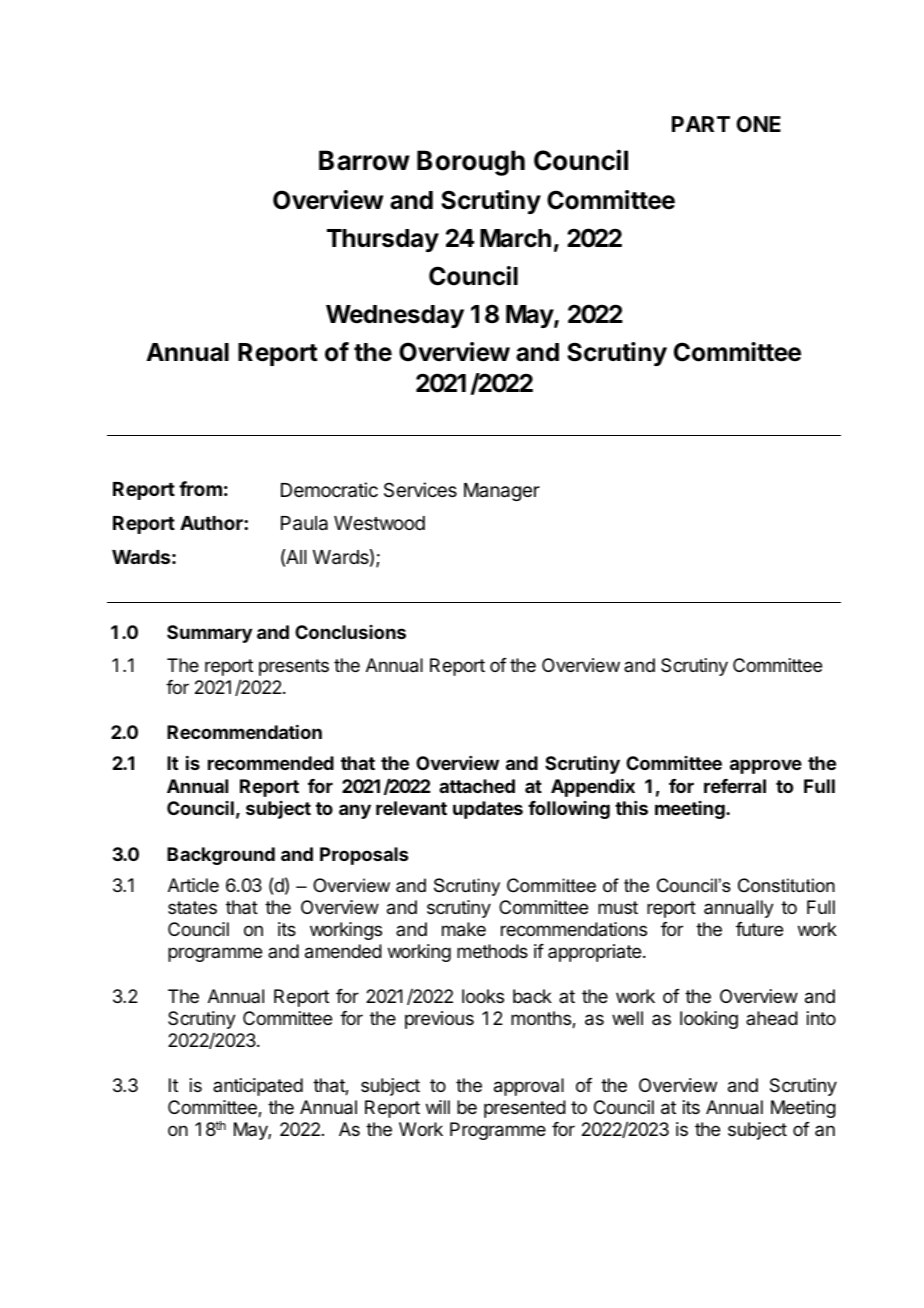  Describe the element at coordinates (529, 1087) in the screenshot. I see `approval` at that location.
